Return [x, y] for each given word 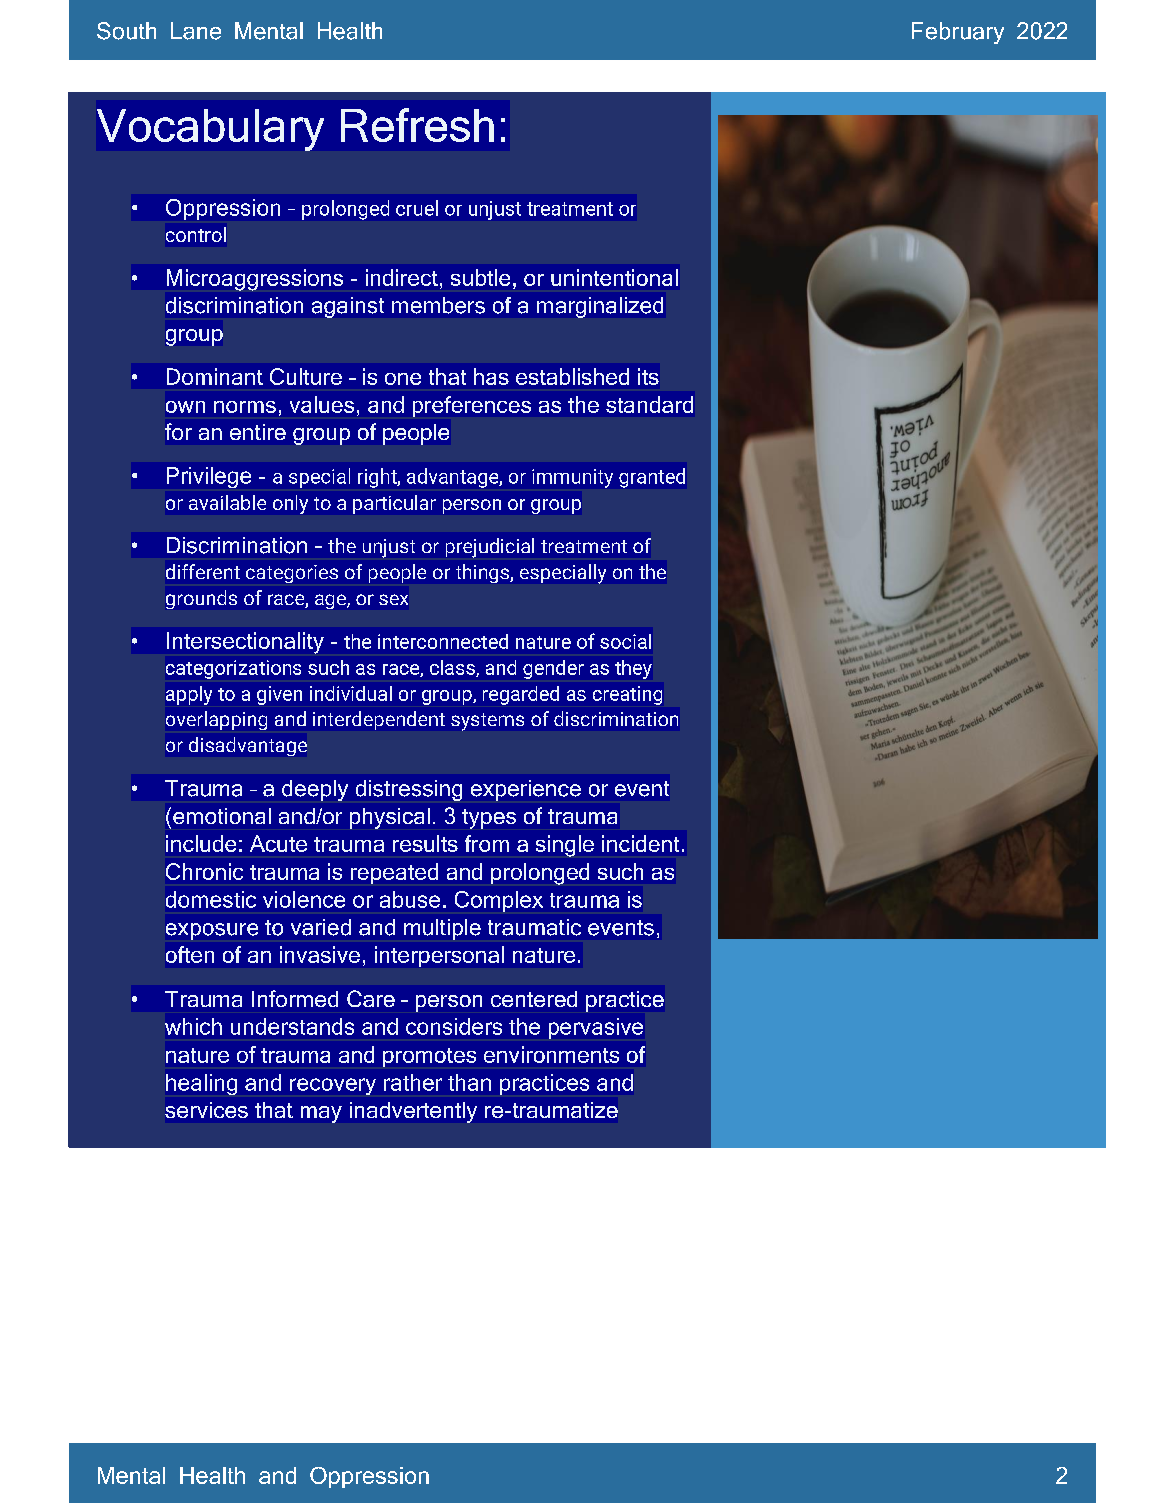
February [958, 33]
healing [201, 1084]
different [203, 571]
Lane [196, 31]
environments [551, 1054]
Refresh [417, 125]
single [565, 846]
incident [640, 843]
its [648, 376]
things [483, 573]
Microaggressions [255, 280]
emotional [222, 816]
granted [652, 478]
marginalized [600, 307]
